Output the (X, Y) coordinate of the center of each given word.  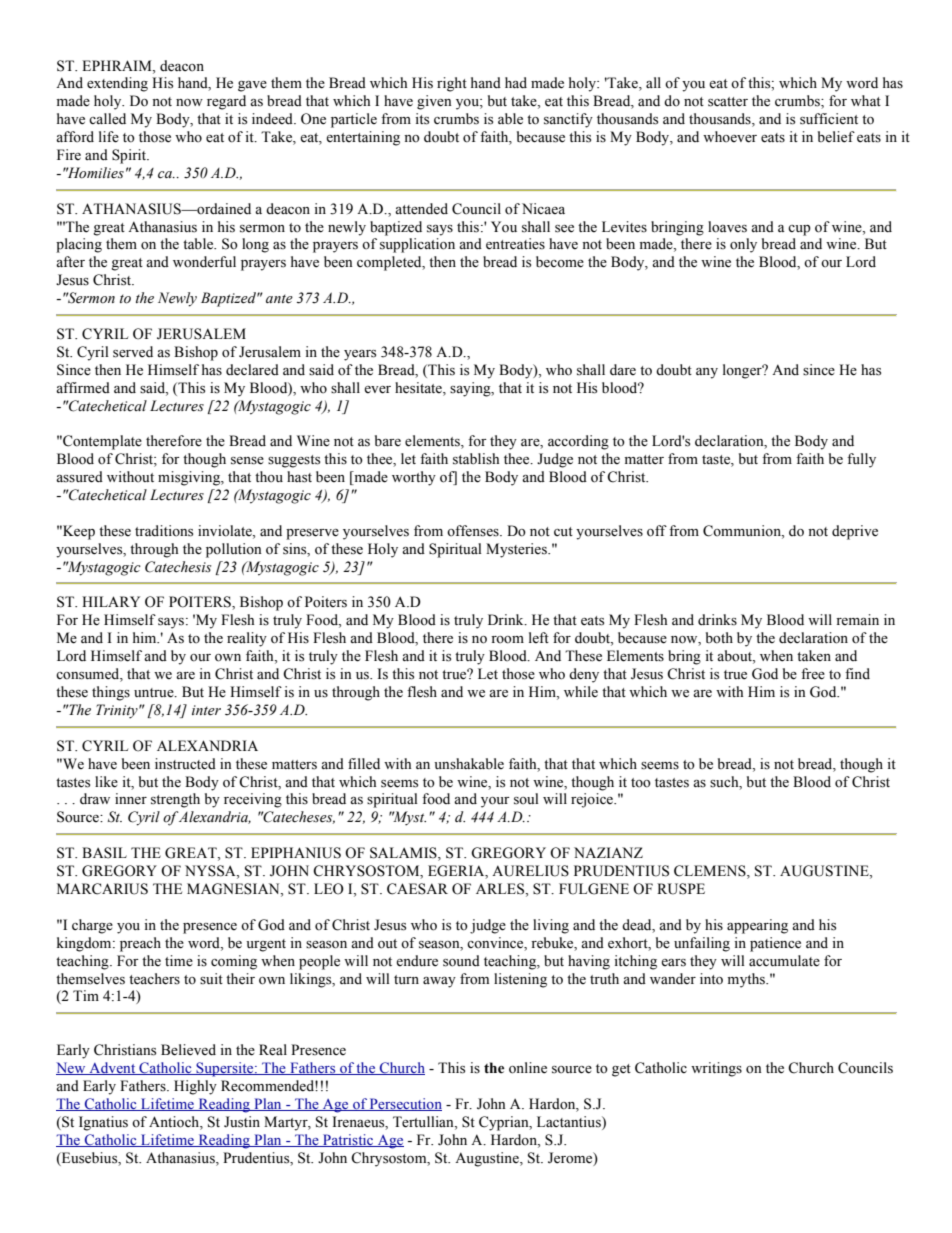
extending (117, 84)
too (641, 783)
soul (526, 799)
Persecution (405, 1104)
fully (861, 460)
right (452, 84)
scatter (728, 102)
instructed (185, 764)
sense (247, 461)
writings (716, 1069)
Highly (195, 1087)
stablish (476, 459)
